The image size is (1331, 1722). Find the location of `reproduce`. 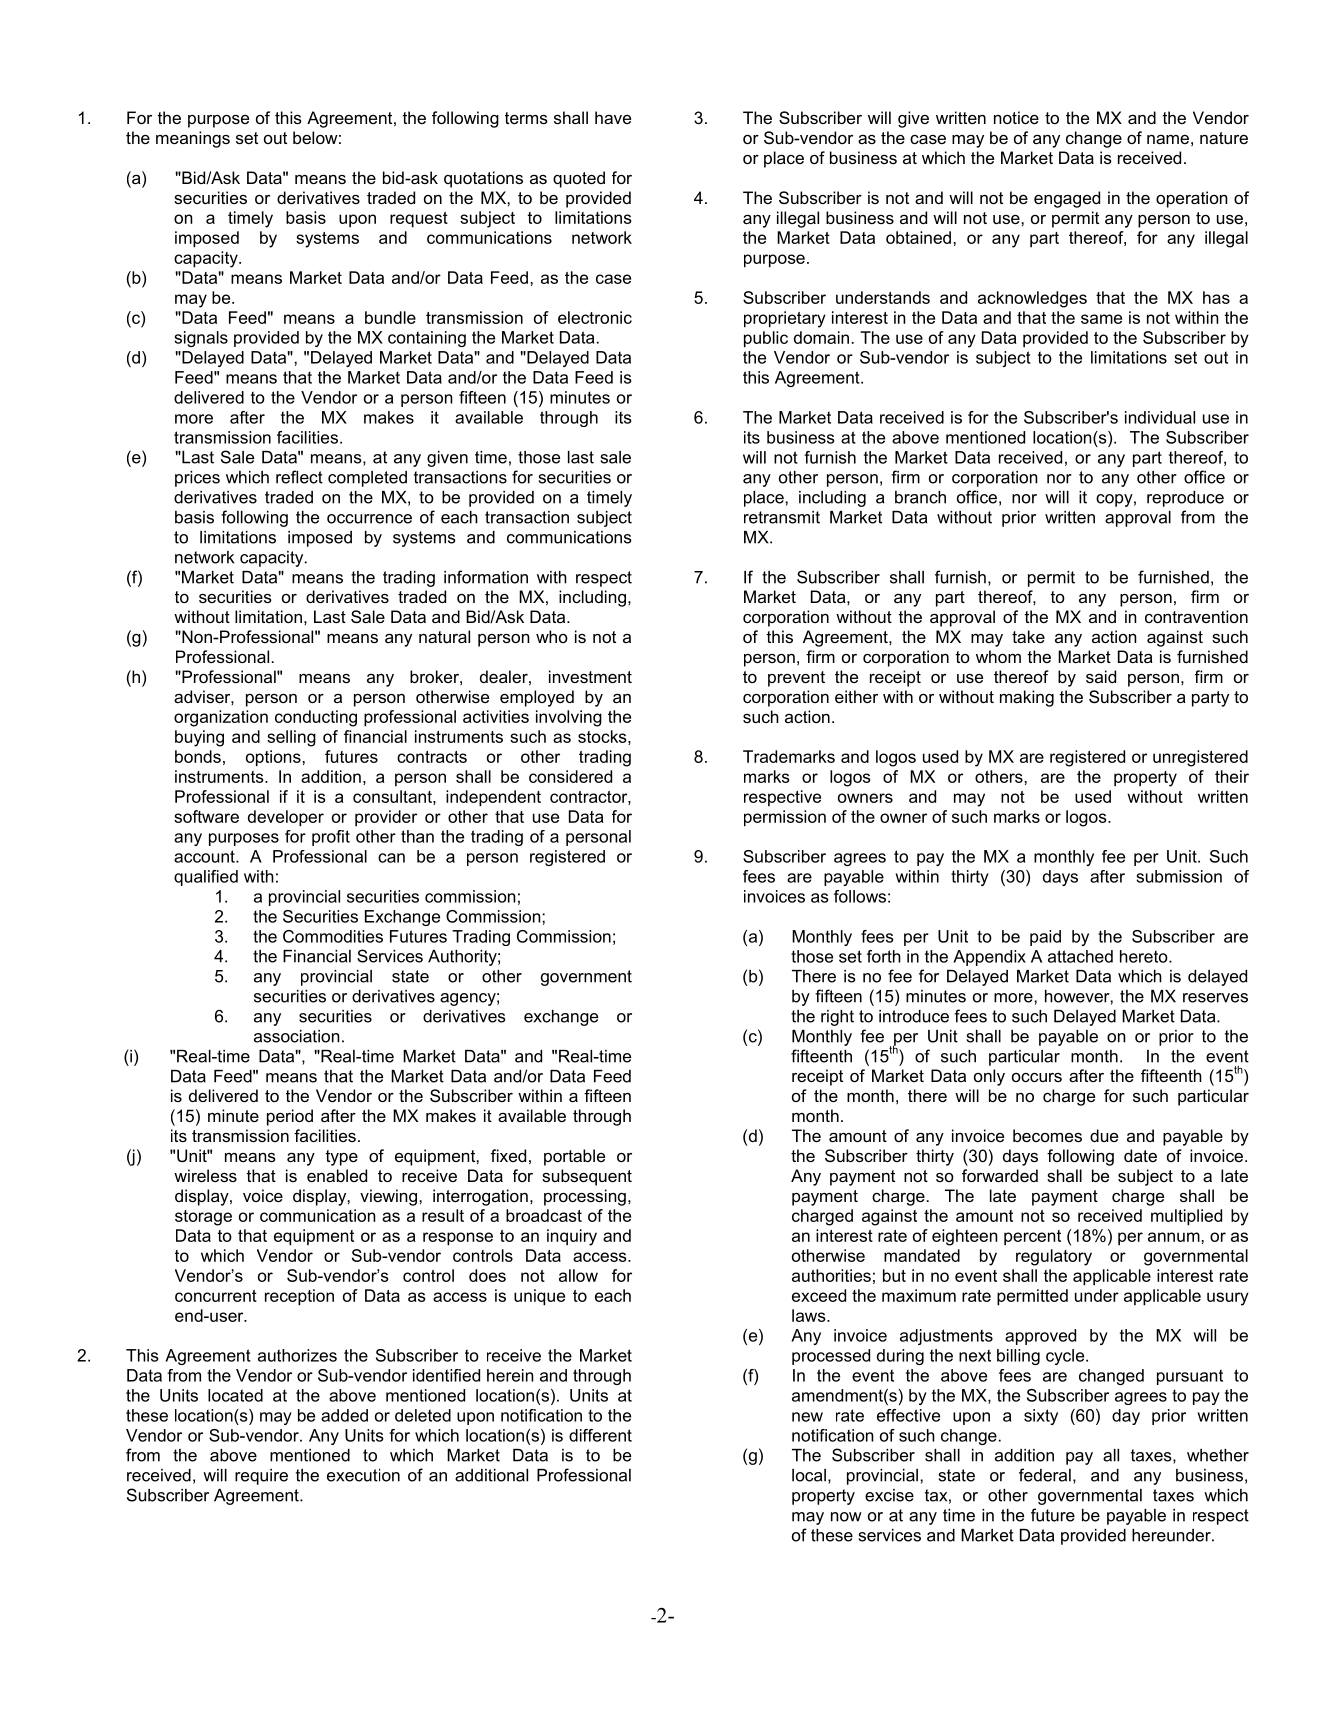

reproduce is located at coordinates (1185, 499).
